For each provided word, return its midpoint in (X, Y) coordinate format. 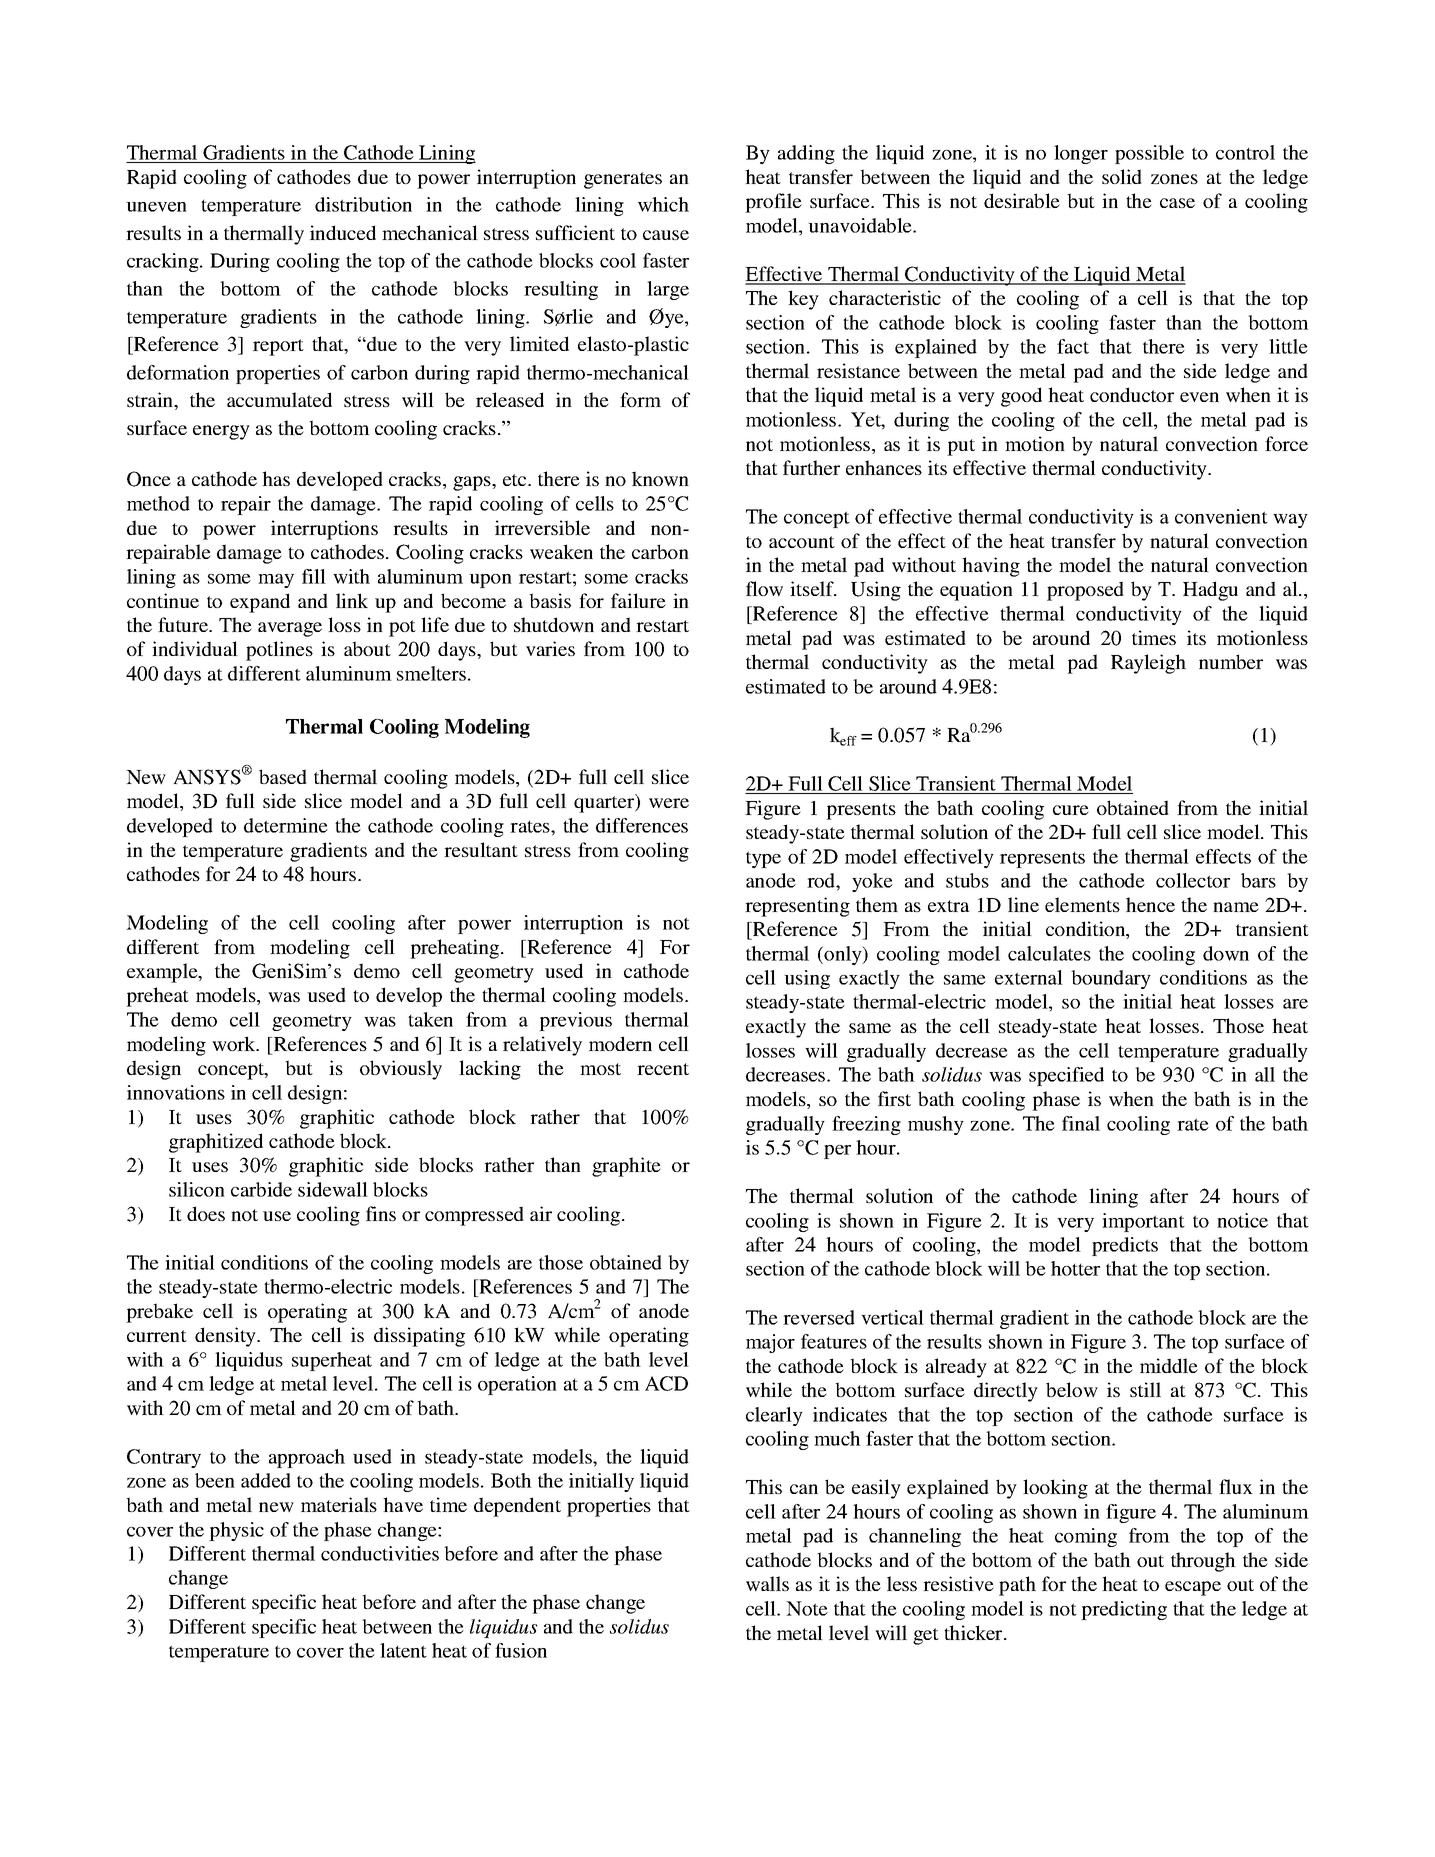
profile (773, 203)
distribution (363, 204)
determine (286, 825)
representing (797, 907)
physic (236, 1531)
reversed (819, 1317)
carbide (261, 1189)
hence (1150, 904)
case (1177, 203)
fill (314, 576)
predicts (1125, 1246)
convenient (1221, 516)
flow (764, 588)
